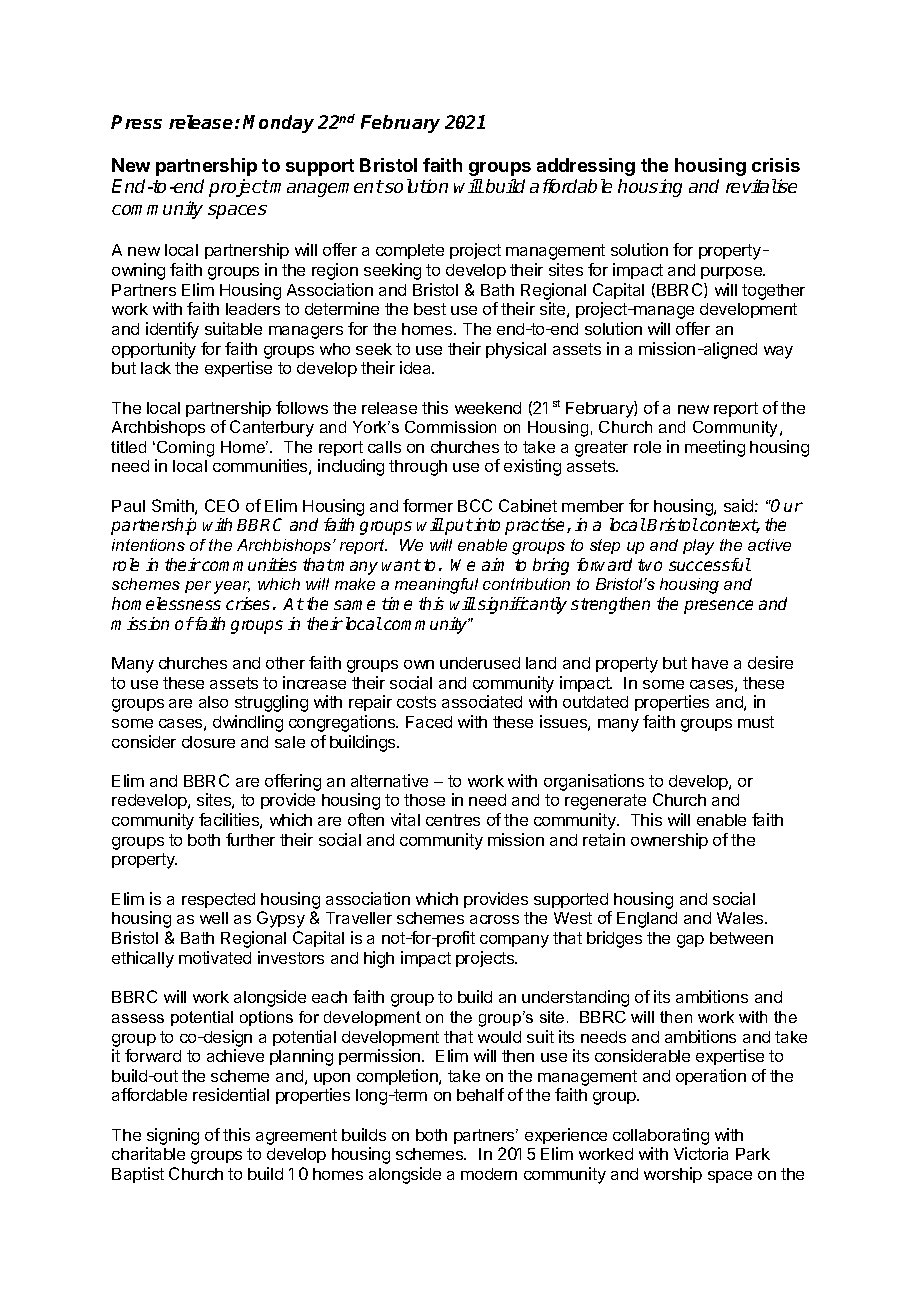 Image resolution: width=924 pixels, height=1308 pixels. What do you see at coordinates (136, 122) in the document?
I see `Press` at bounding box center [136, 122].
